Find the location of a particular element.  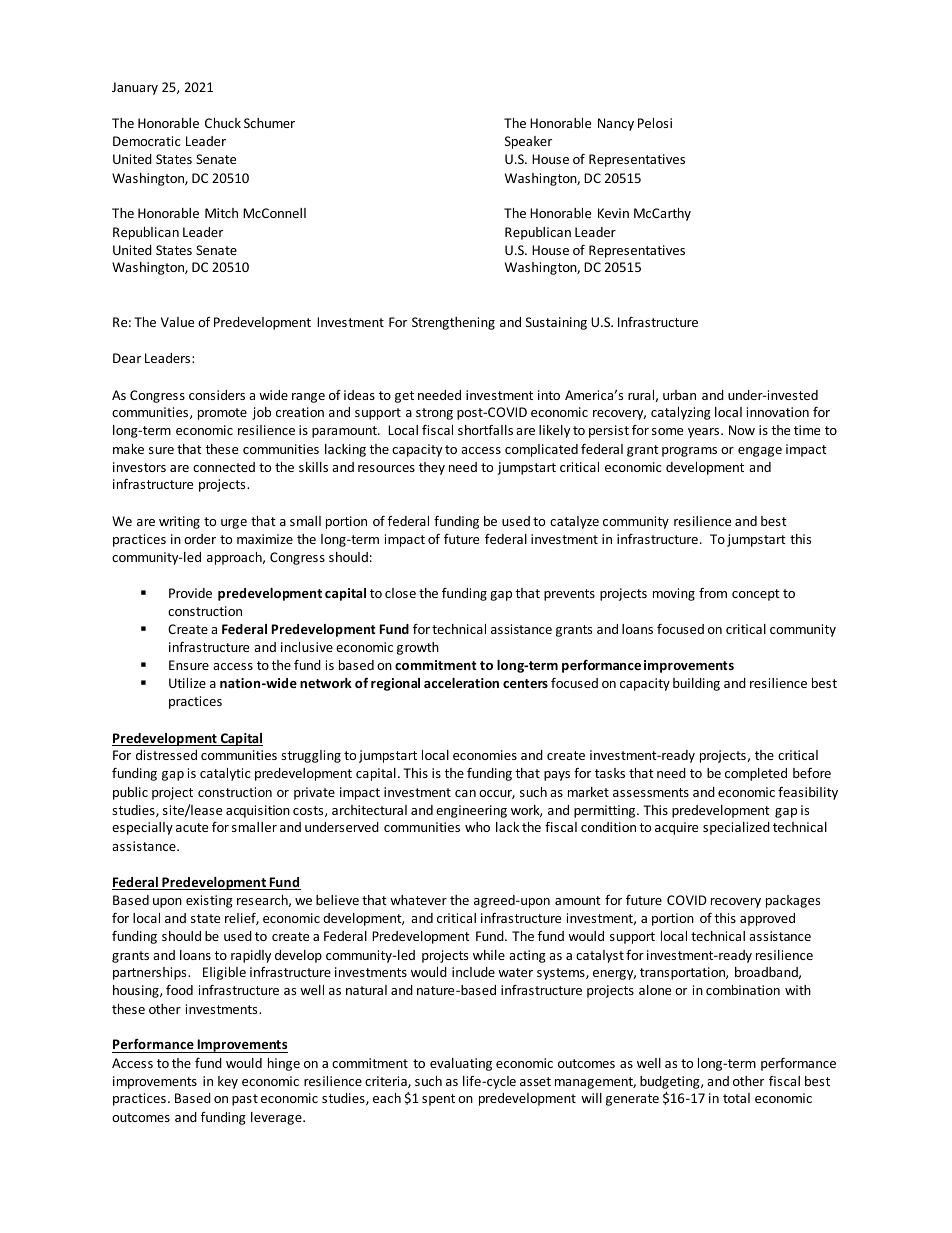

urban is located at coordinates (679, 395).
